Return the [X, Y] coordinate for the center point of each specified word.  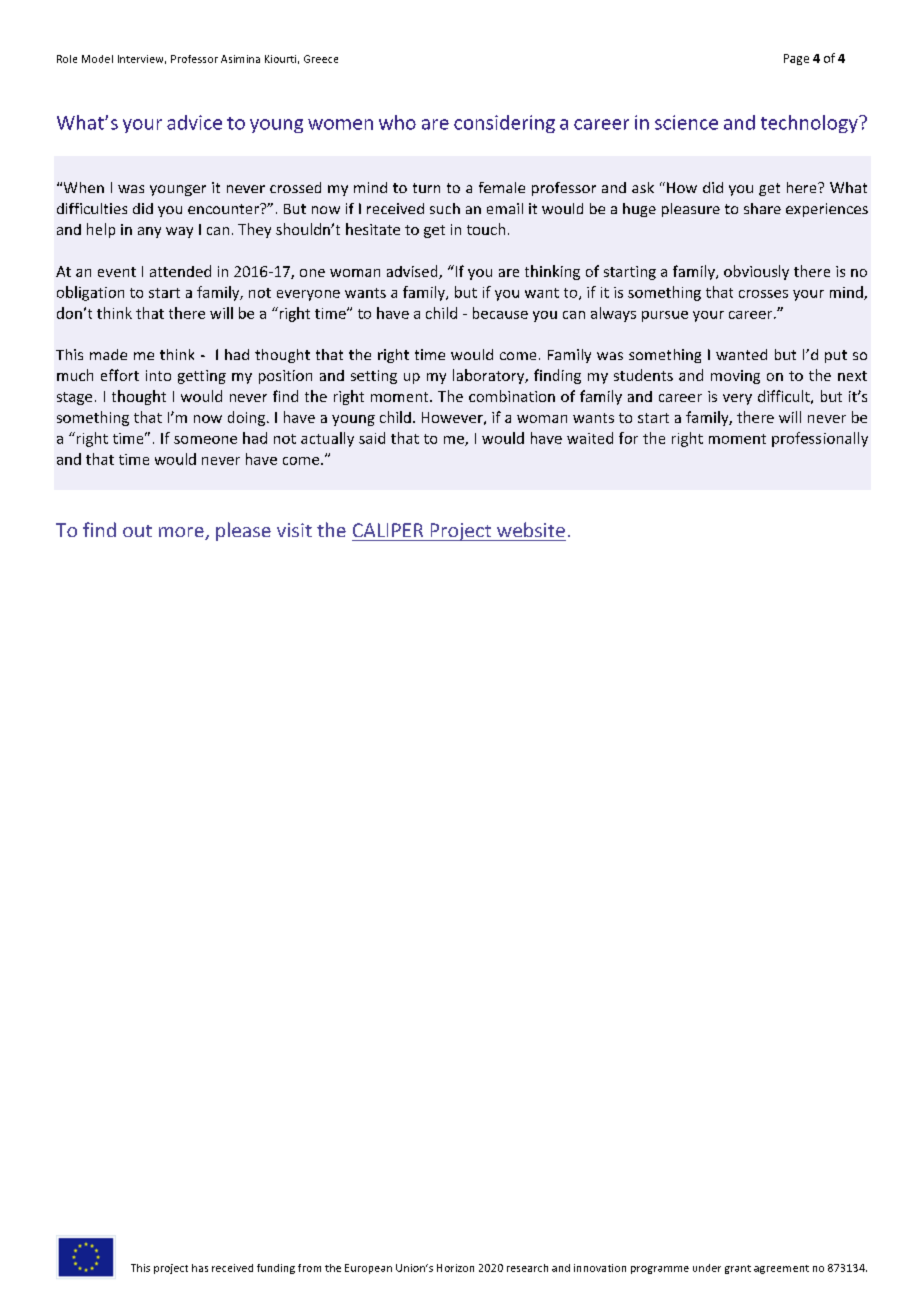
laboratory [490, 376]
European [368, 1269]
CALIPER [388, 530]
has [200, 1268]
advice [194, 122]
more [182, 533]
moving [735, 377]
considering [504, 124]
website [531, 529]
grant [738, 1269]
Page [796, 59]
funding [276, 1269]
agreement [781, 1269]
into [158, 375]
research [527, 1268]
